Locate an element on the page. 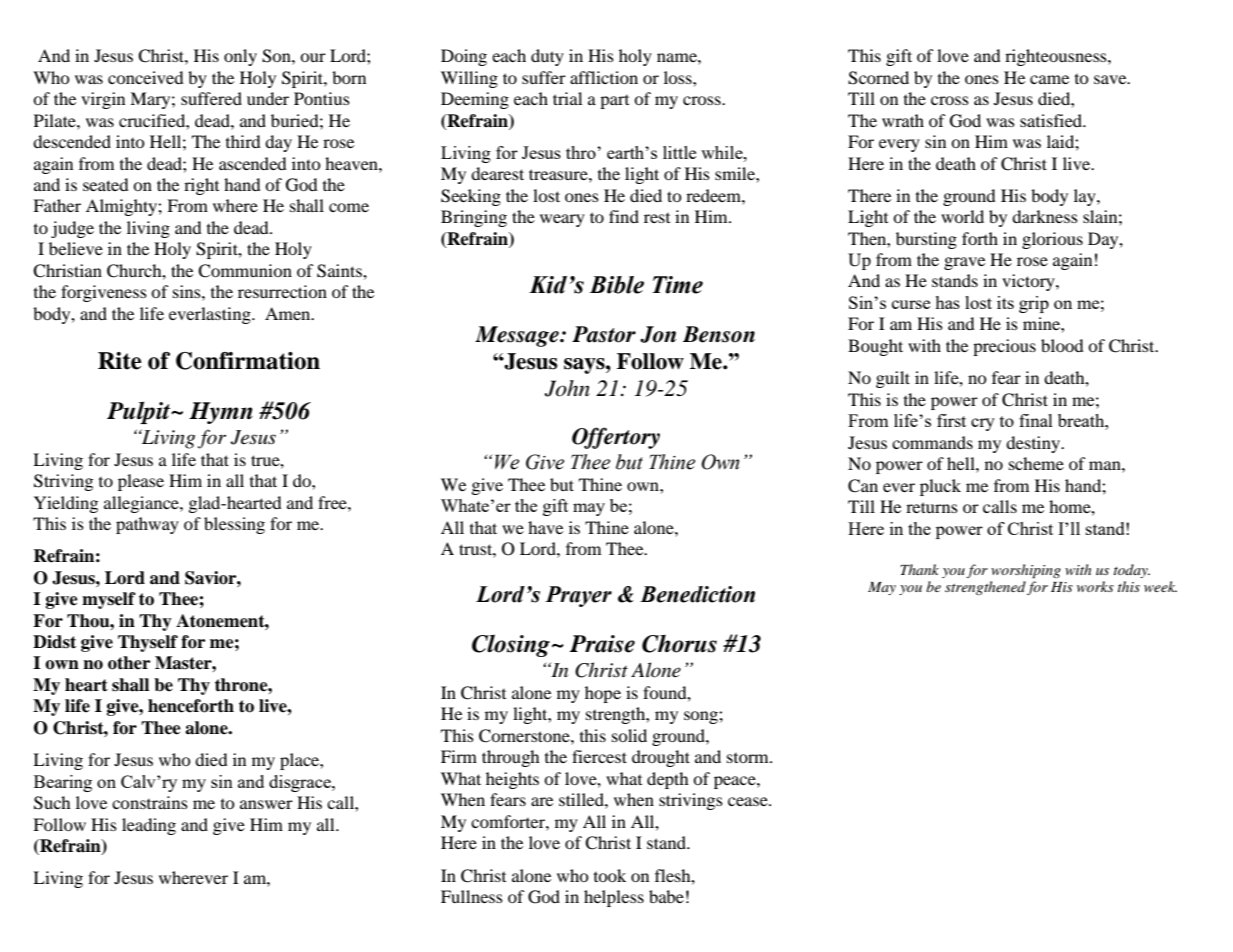 This page has height=952, width=1233. leading is located at coordinates (149, 826).
